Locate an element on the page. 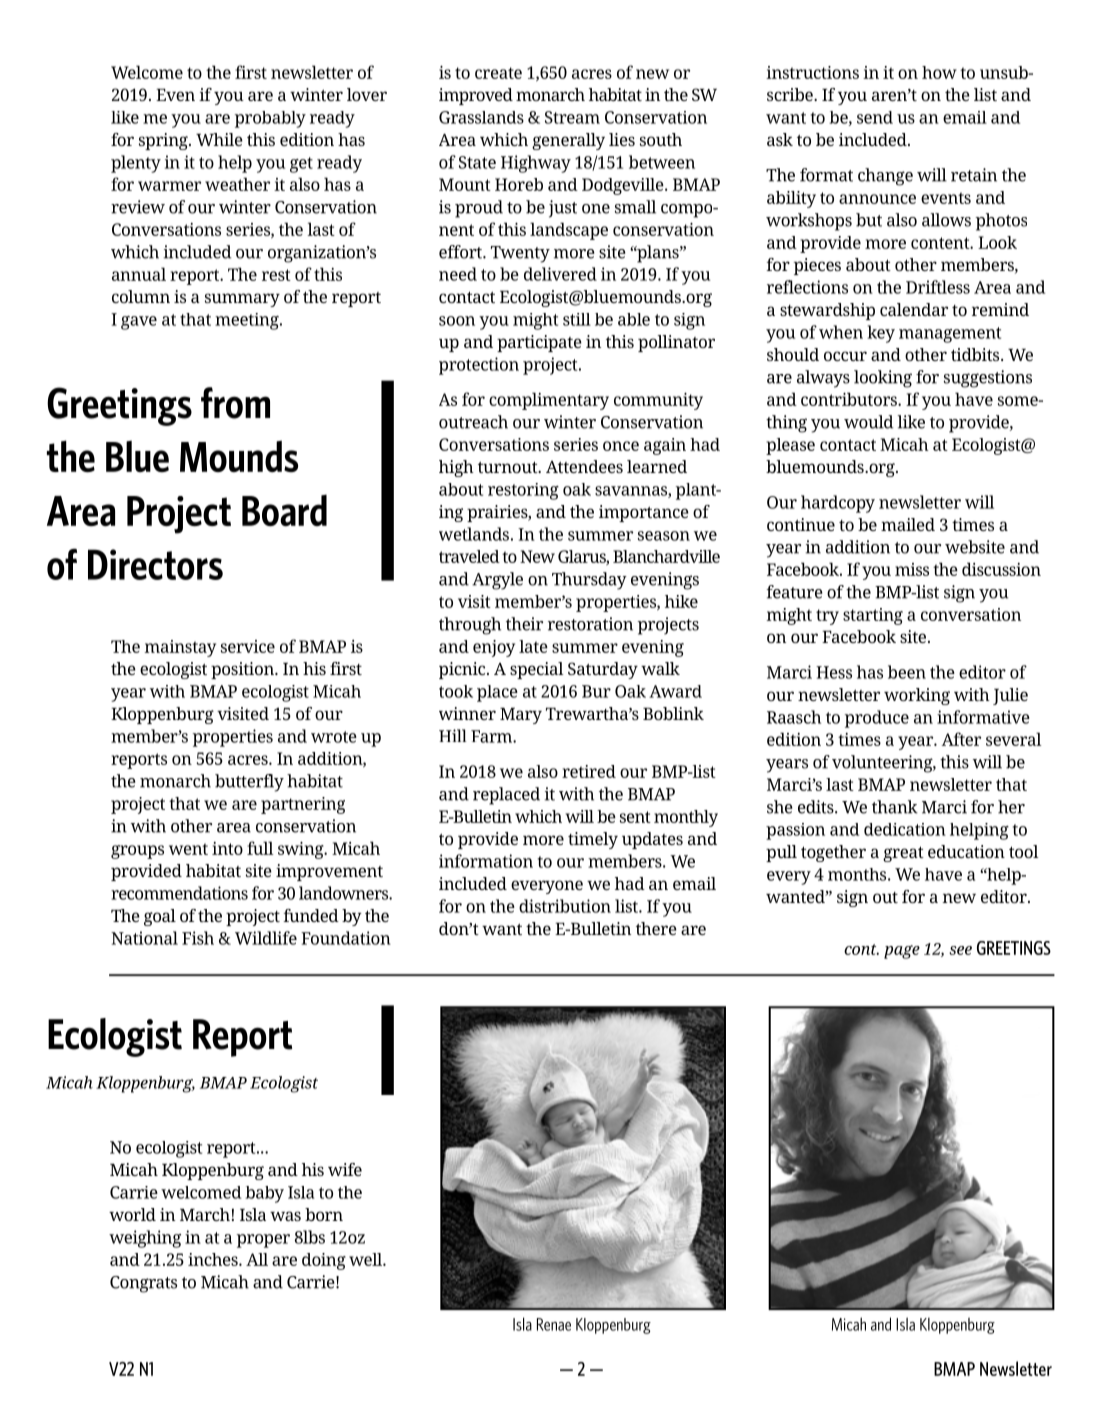 The width and height of the document is (1099, 1422). probably is located at coordinates (270, 119).
